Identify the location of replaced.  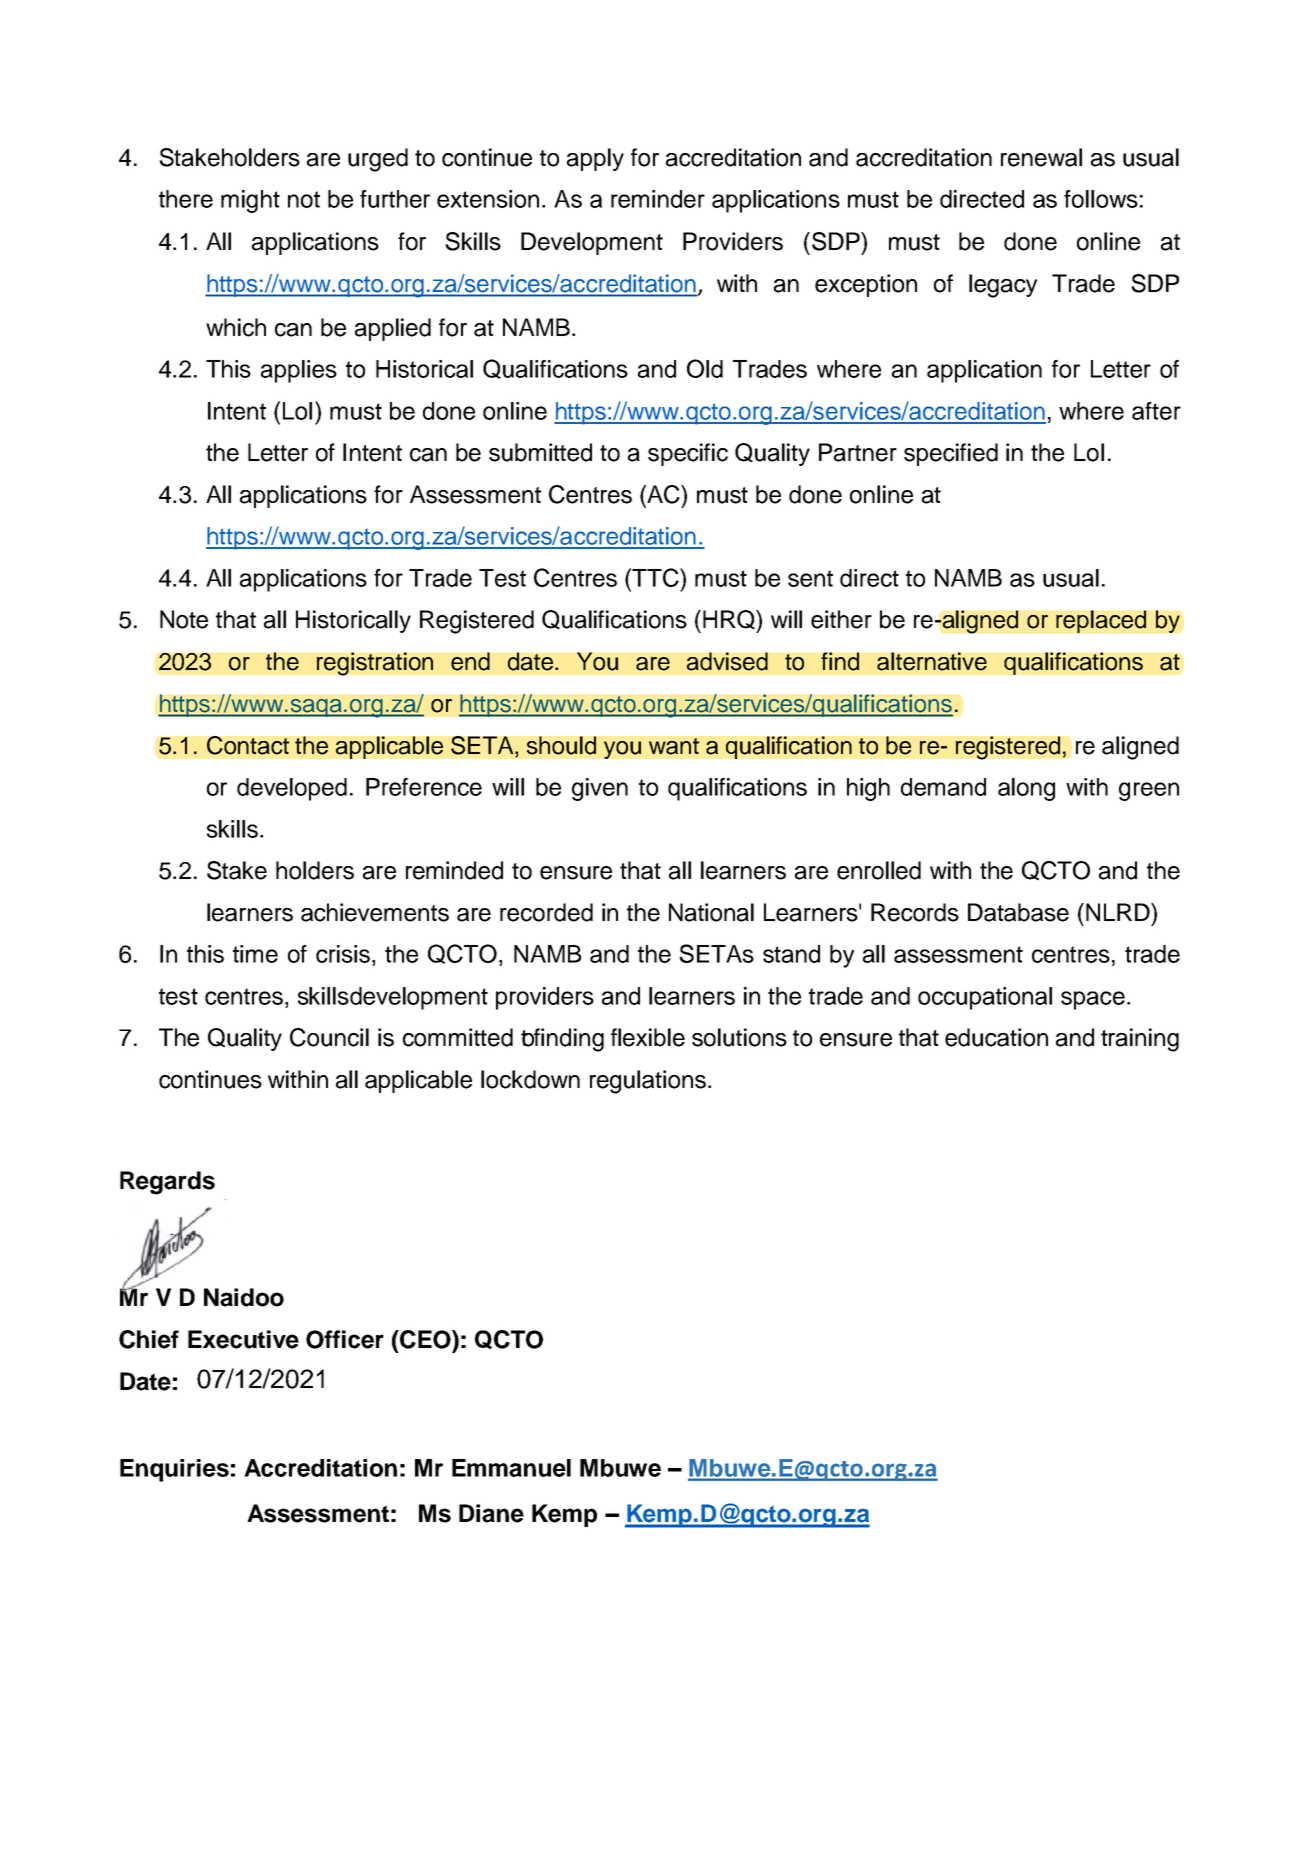
(1101, 621).
